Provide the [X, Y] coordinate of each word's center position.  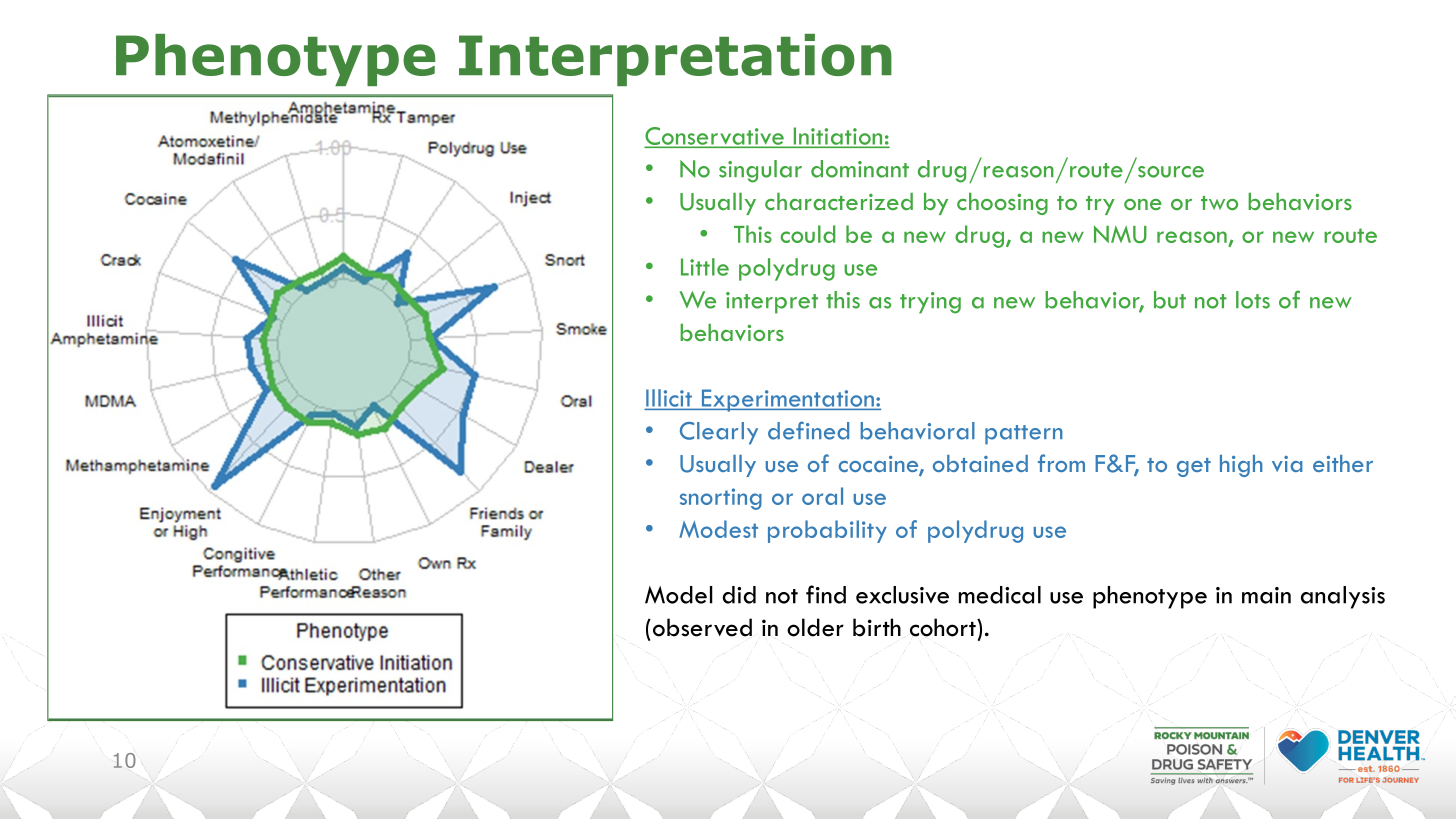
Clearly [719, 433]
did [739, 595]
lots [1253, 300]
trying [930, 303]
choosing [1002, 204]
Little [705, 267]
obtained [980, 463]
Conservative [715, 137]
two [1219, 203]
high [1241, 466]
